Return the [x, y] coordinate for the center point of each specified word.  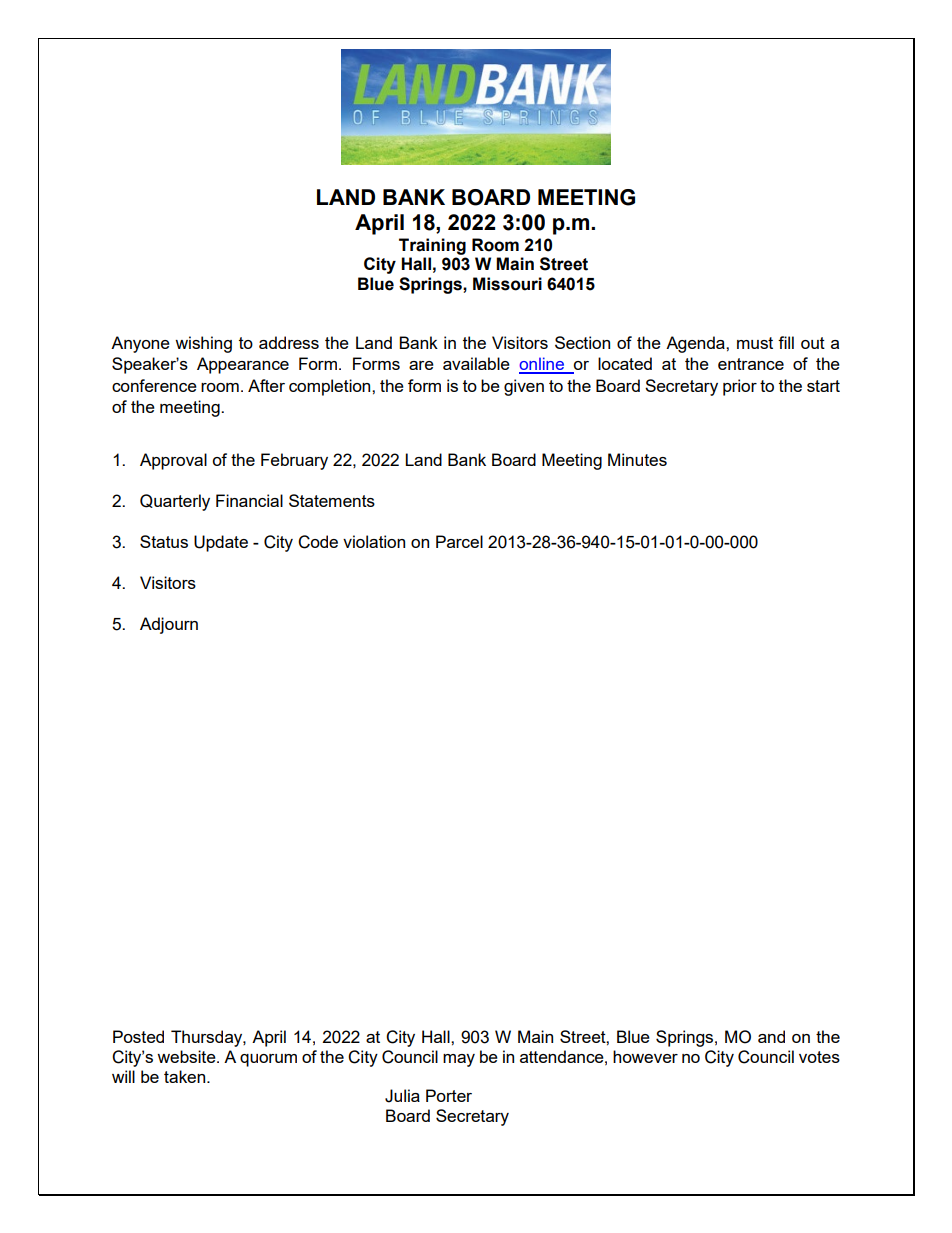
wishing [203, 344]
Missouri [507, 284]
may [459, 1060]
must [755, 343]
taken [186, 1076]
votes [819, 1057]
